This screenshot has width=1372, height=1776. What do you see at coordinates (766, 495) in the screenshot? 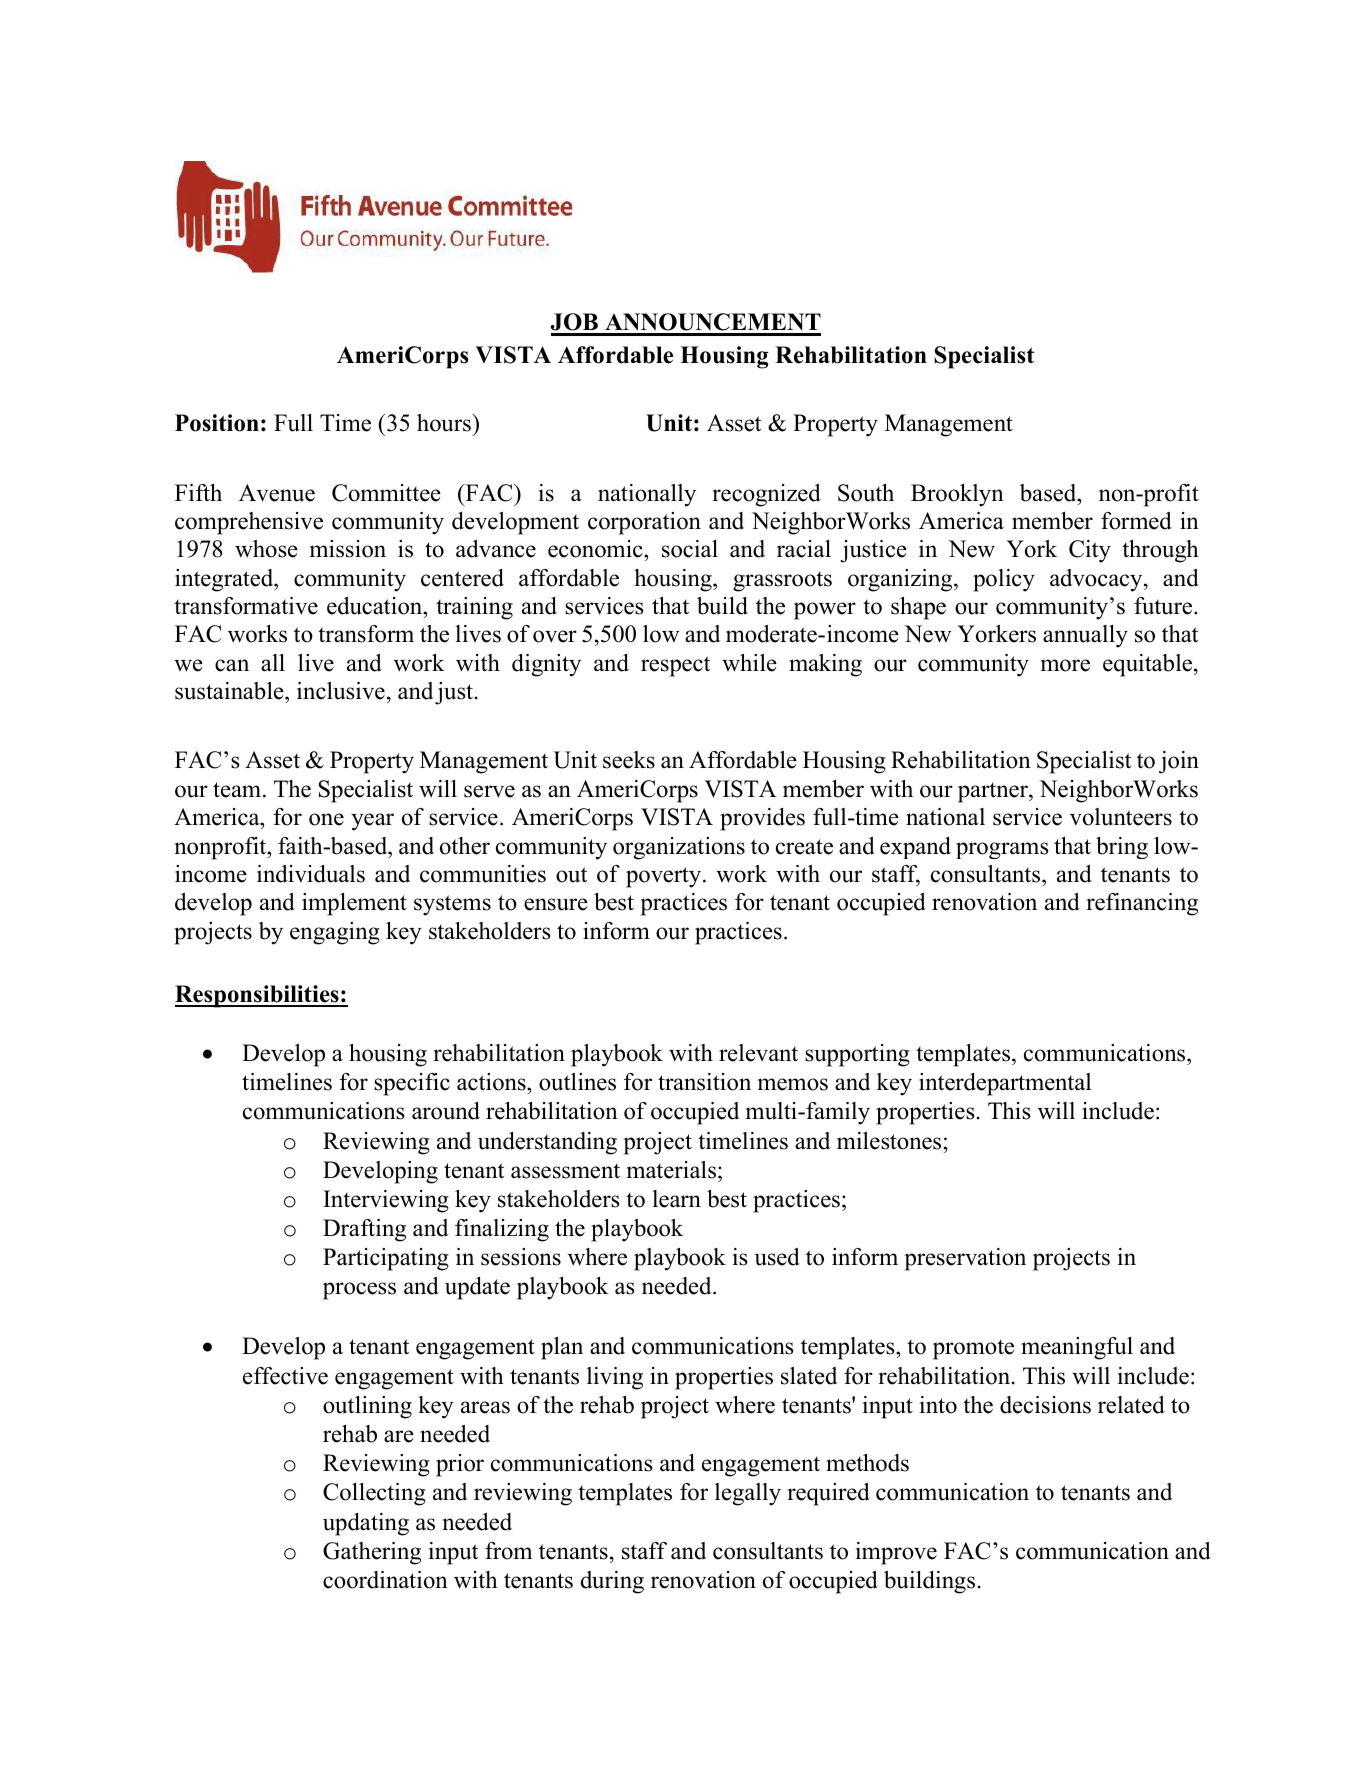
I see `recognized` at bounding box center [766, 495].
